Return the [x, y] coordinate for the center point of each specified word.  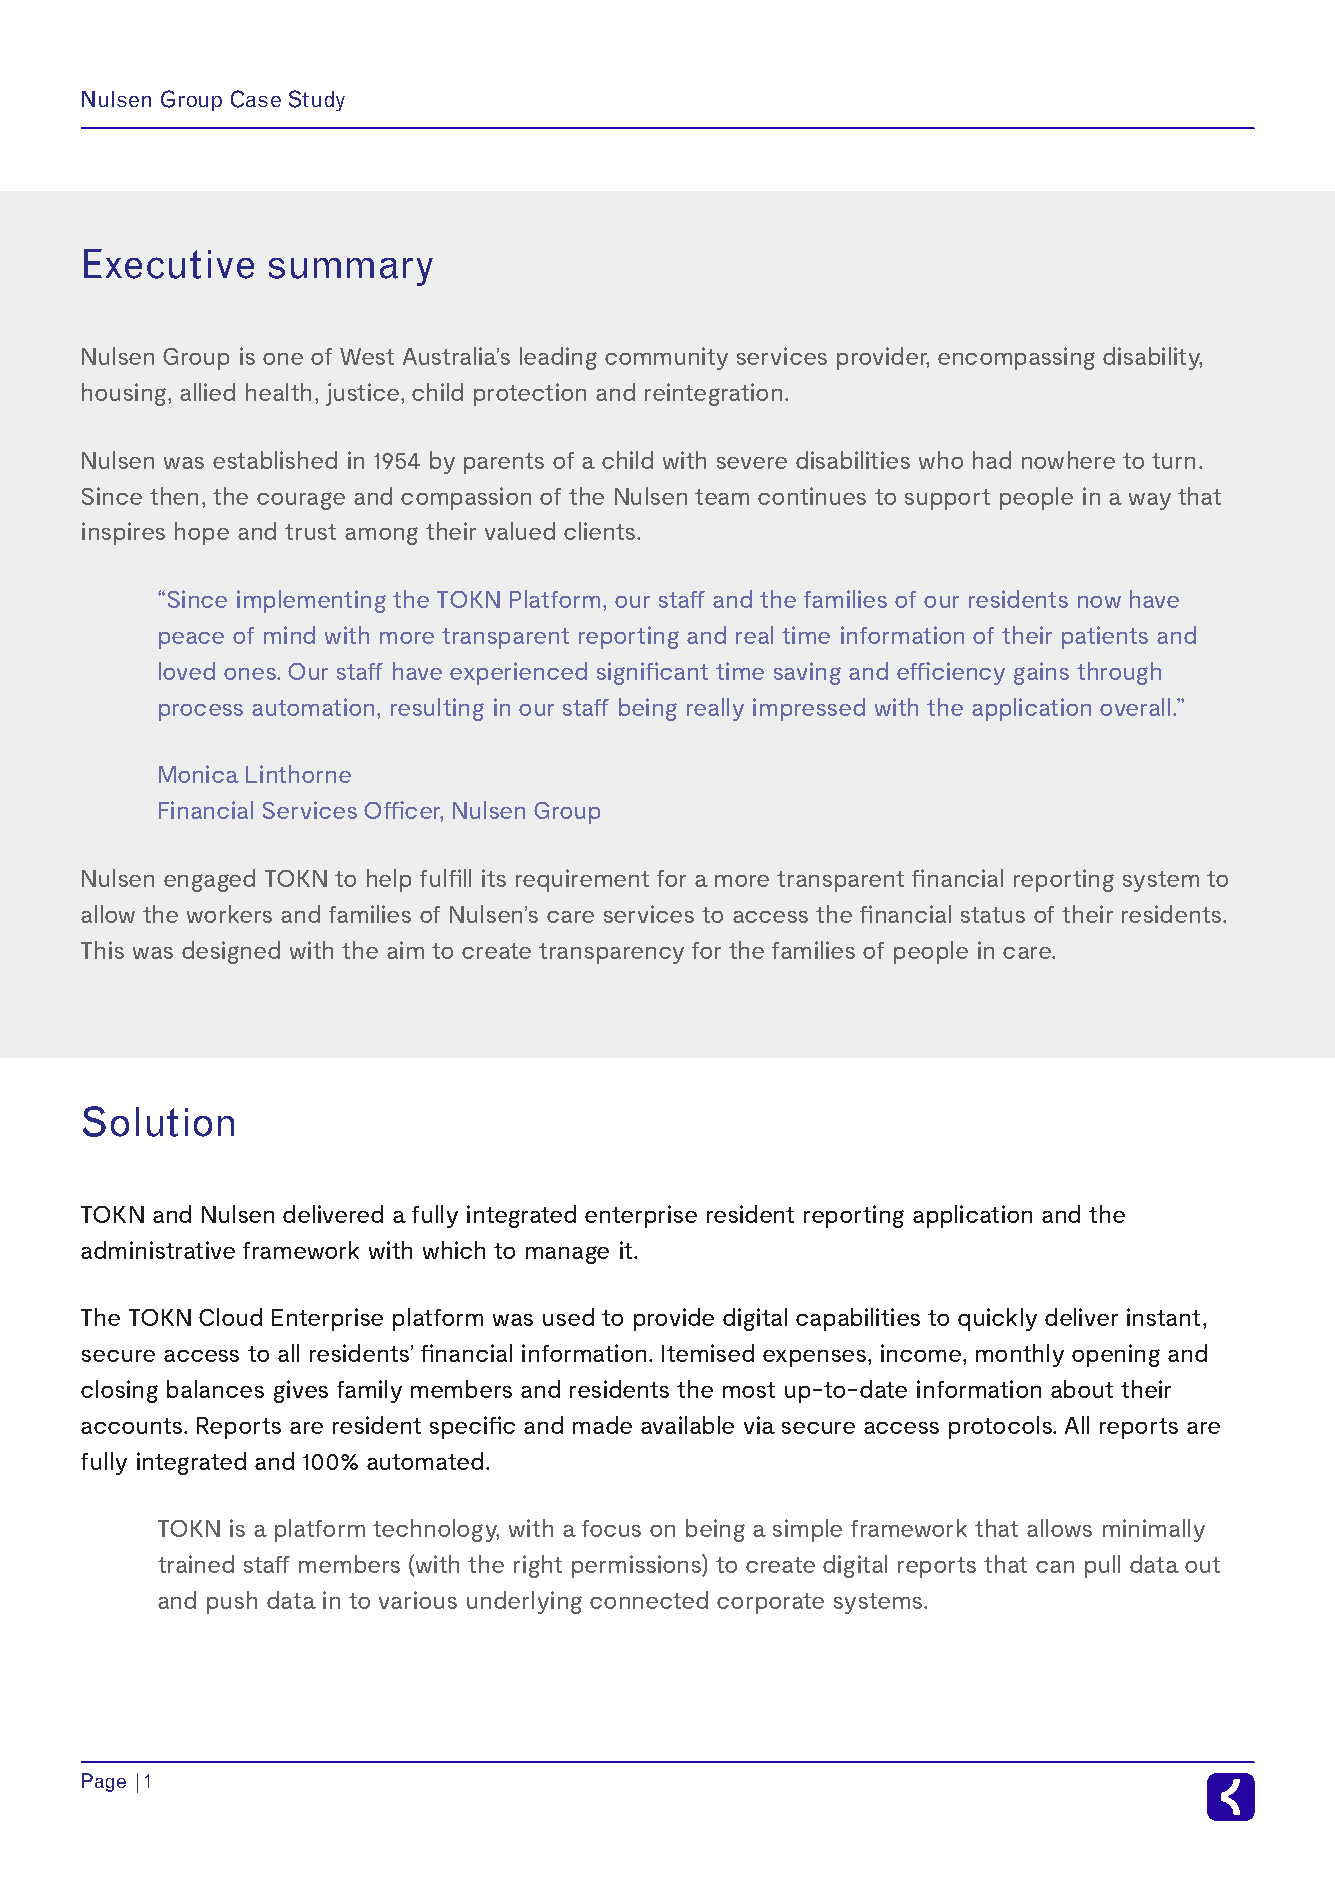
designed [231, 952]
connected [649, 1600]
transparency [611, 953]
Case [256, 99]
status [993, 915]
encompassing [1016, 358]
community [666, 358]
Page [104, 1782]
